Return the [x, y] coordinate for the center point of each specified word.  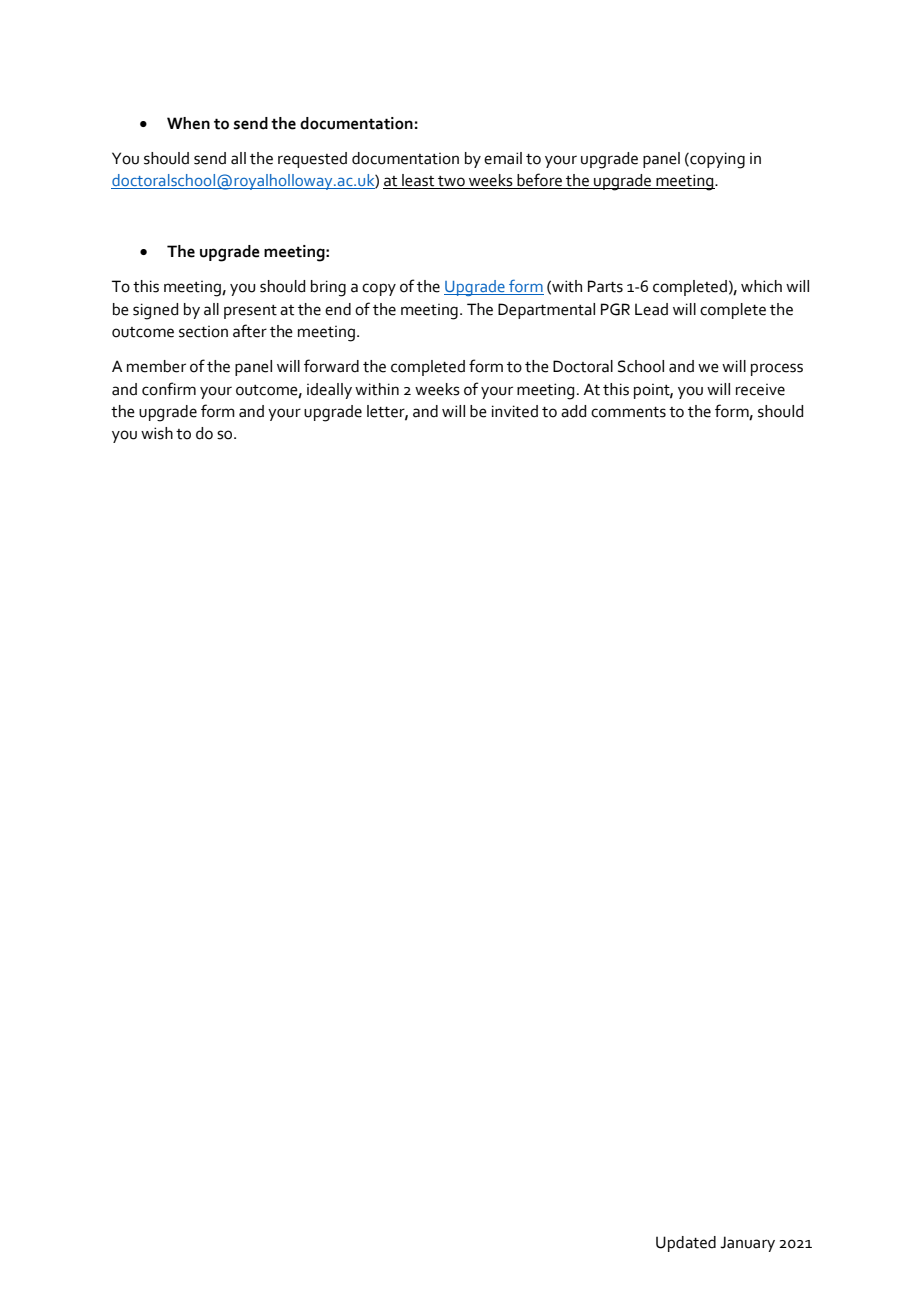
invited [515, 411]
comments [628, 412]
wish [157, 433]
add [573, 411]
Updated [686, 1244]
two [451, 182]
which [761, 286]
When [188, 123]
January [747, 1244]
